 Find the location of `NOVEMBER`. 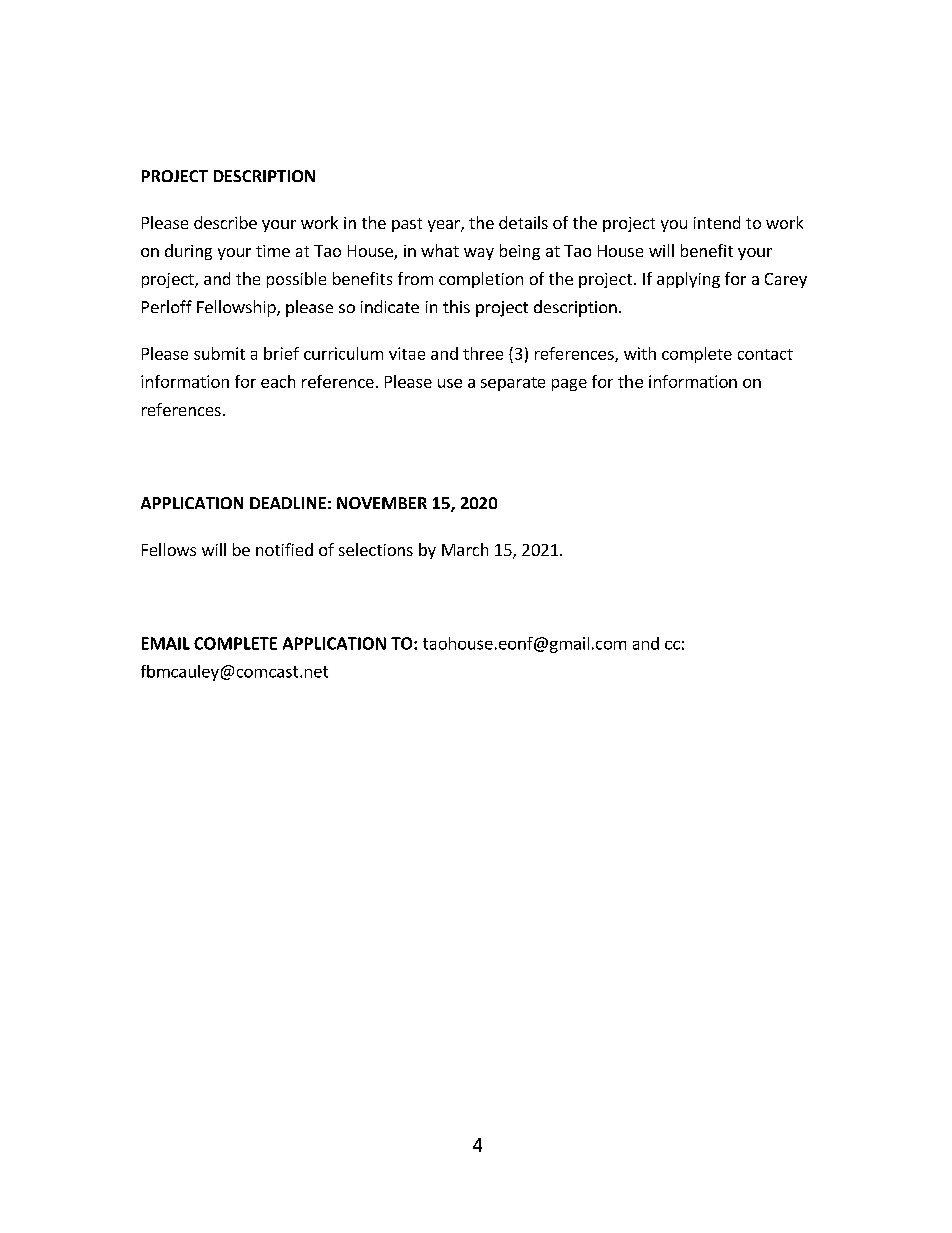

NOVEMBER is located at coordinates (382, 503).
